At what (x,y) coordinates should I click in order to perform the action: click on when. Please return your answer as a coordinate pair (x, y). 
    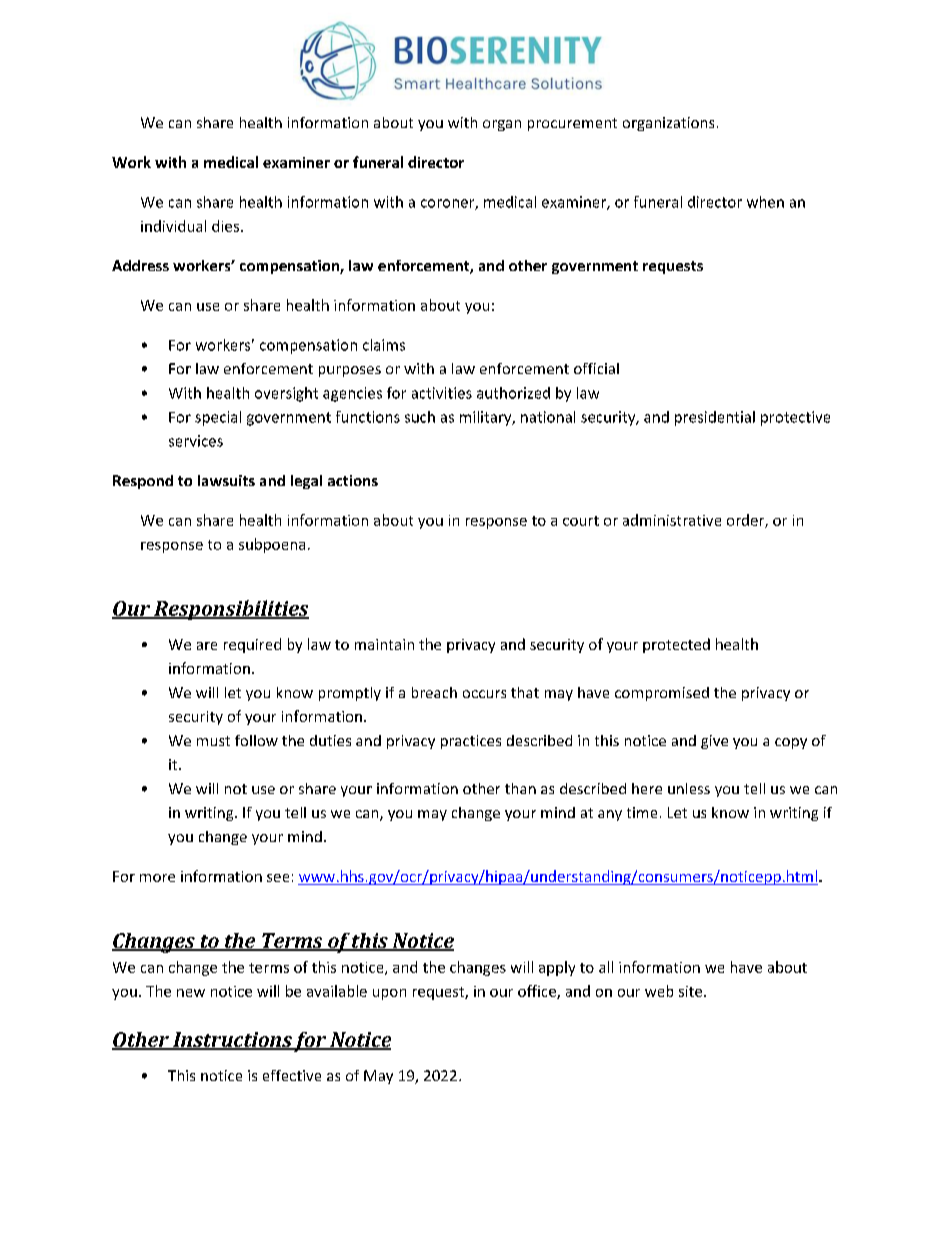
    Looking at the image, I should click on (765, 202).
